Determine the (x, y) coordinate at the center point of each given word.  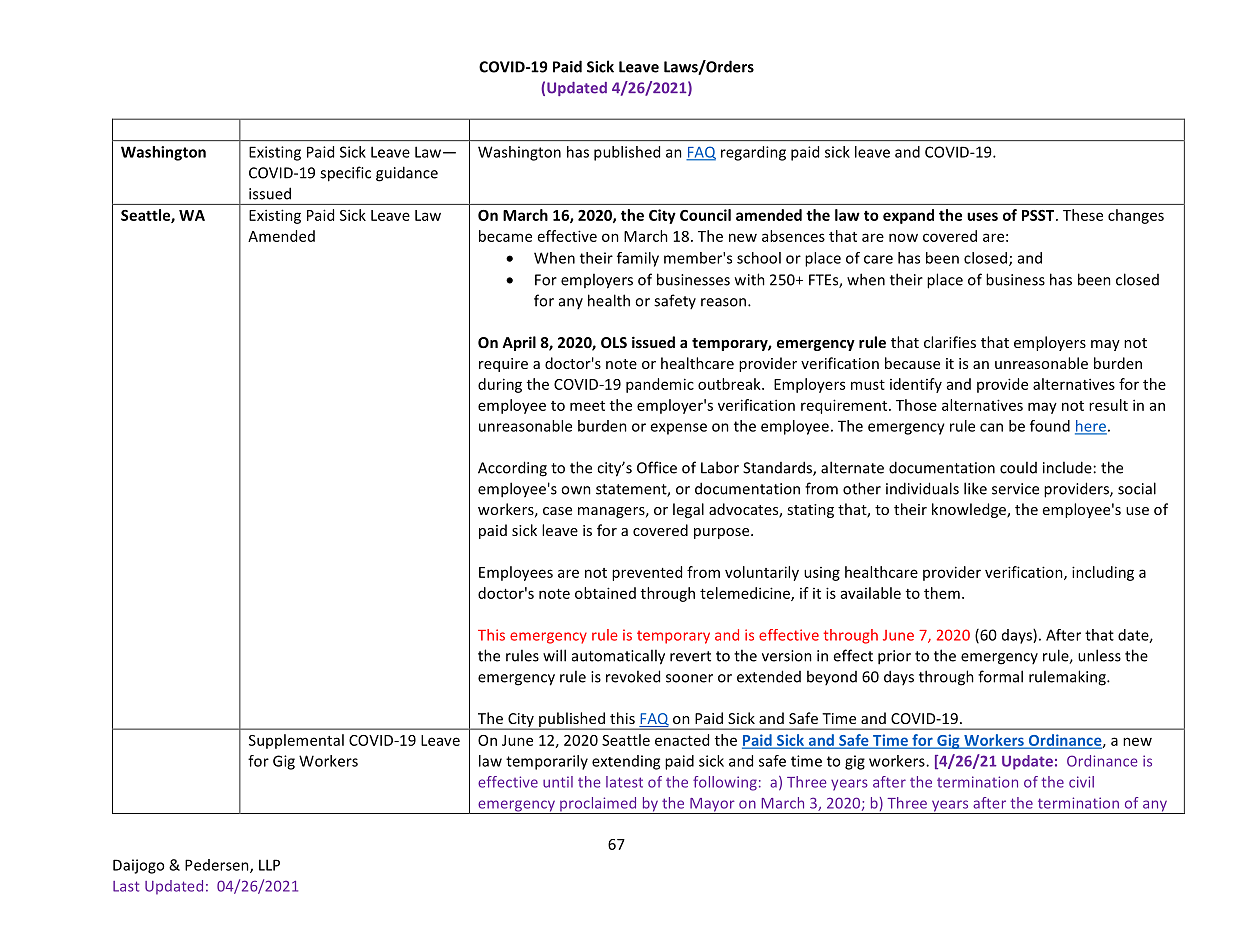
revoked (633, 676)
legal (688, 510)
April (519, 343)
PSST (1039, 215)
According (512, 469)
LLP (269, 865)
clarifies (950, 342)
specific (345, 174)
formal (1000, 676)
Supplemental (296, 741)
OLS (614, 342)
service (1015, 489)
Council (705, 215)
